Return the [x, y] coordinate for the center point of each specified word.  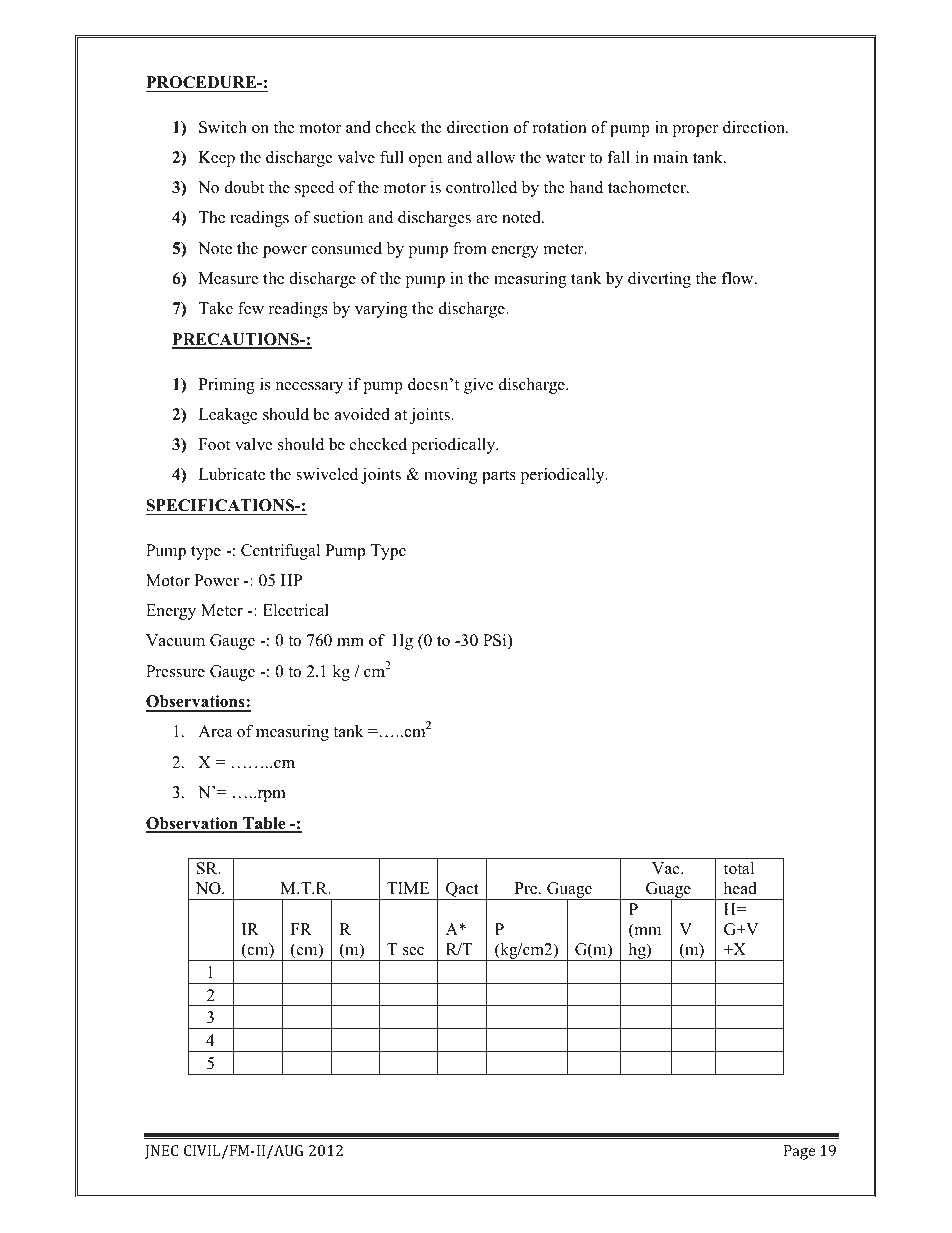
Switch [223, 127]
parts [499, 477]
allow [496, 157]
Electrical [296, 610]
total [739, 868]
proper [696, 131]
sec [413, 951]
